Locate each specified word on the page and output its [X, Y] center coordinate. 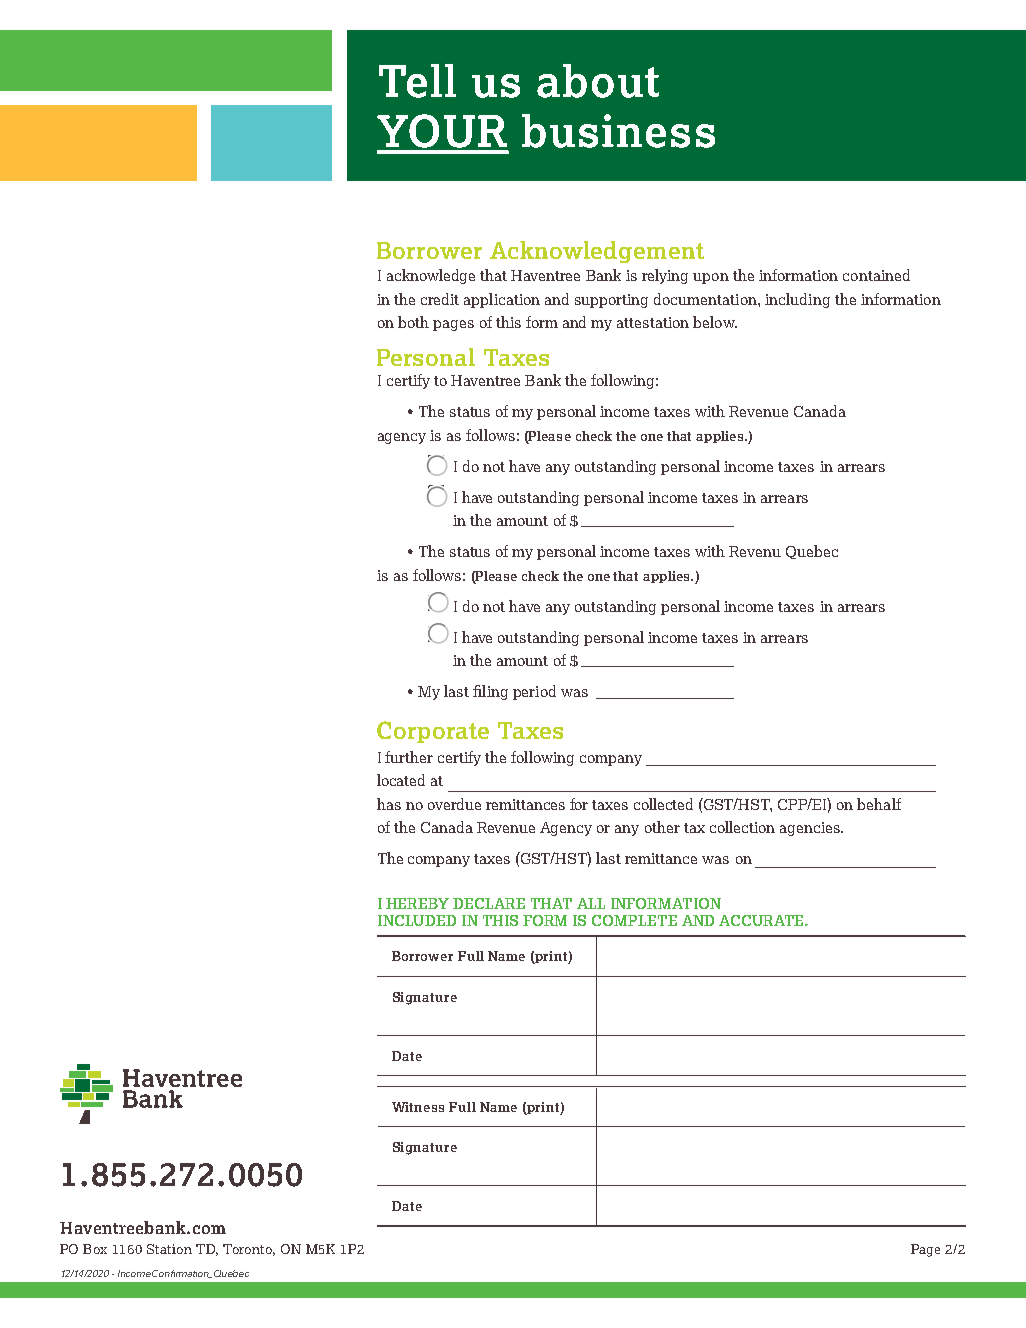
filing [490, 692]
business [618, 131]
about [598, 81]
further [409, 757]
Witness [418, 1107]
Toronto [249, 1250]
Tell [417, 81]
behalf [879, 804]
